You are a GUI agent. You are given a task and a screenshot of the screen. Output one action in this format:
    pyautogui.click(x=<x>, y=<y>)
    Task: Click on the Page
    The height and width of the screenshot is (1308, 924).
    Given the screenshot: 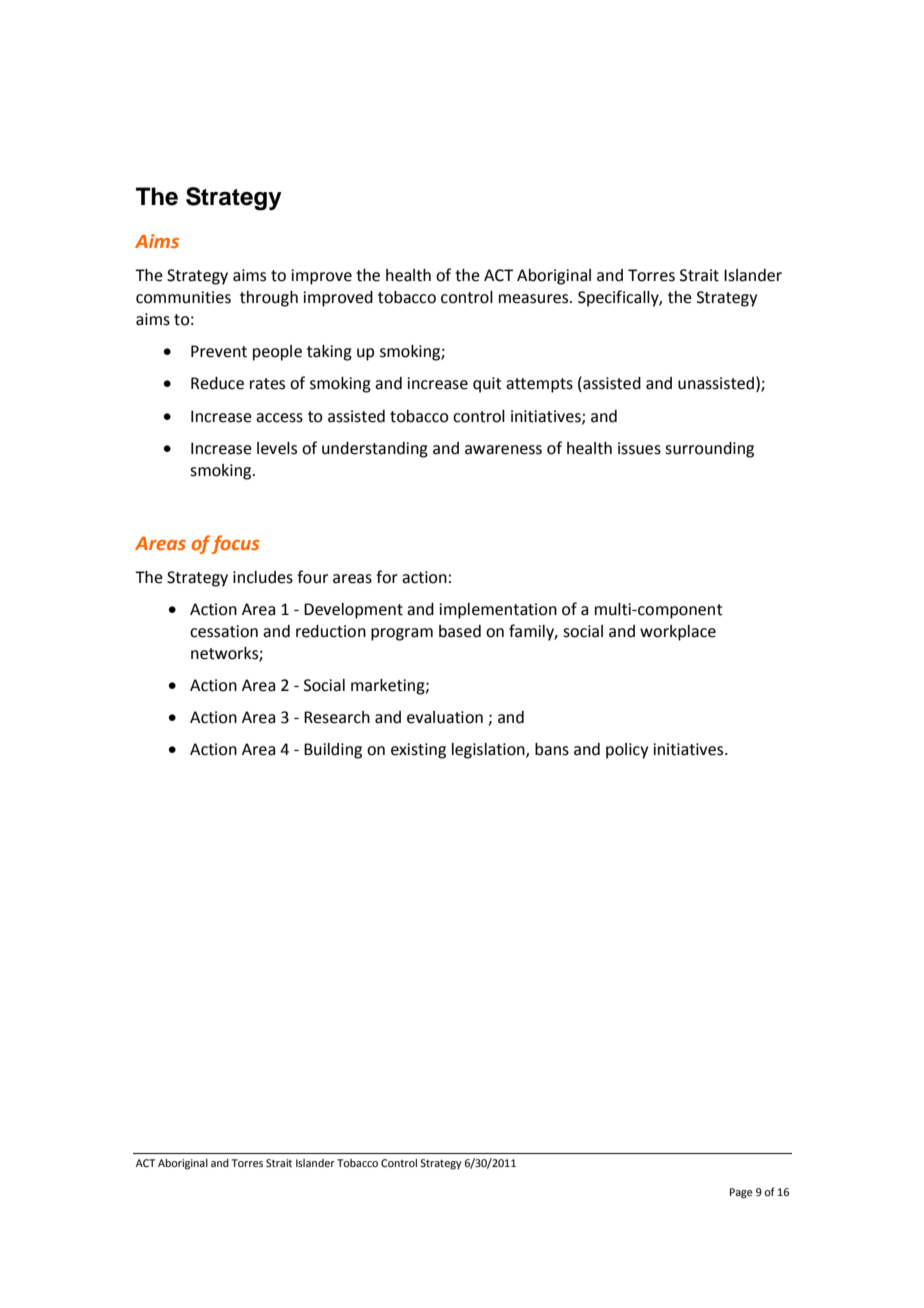 What is the action you would take?
    pyautogui.click(x=741, y=1193)
